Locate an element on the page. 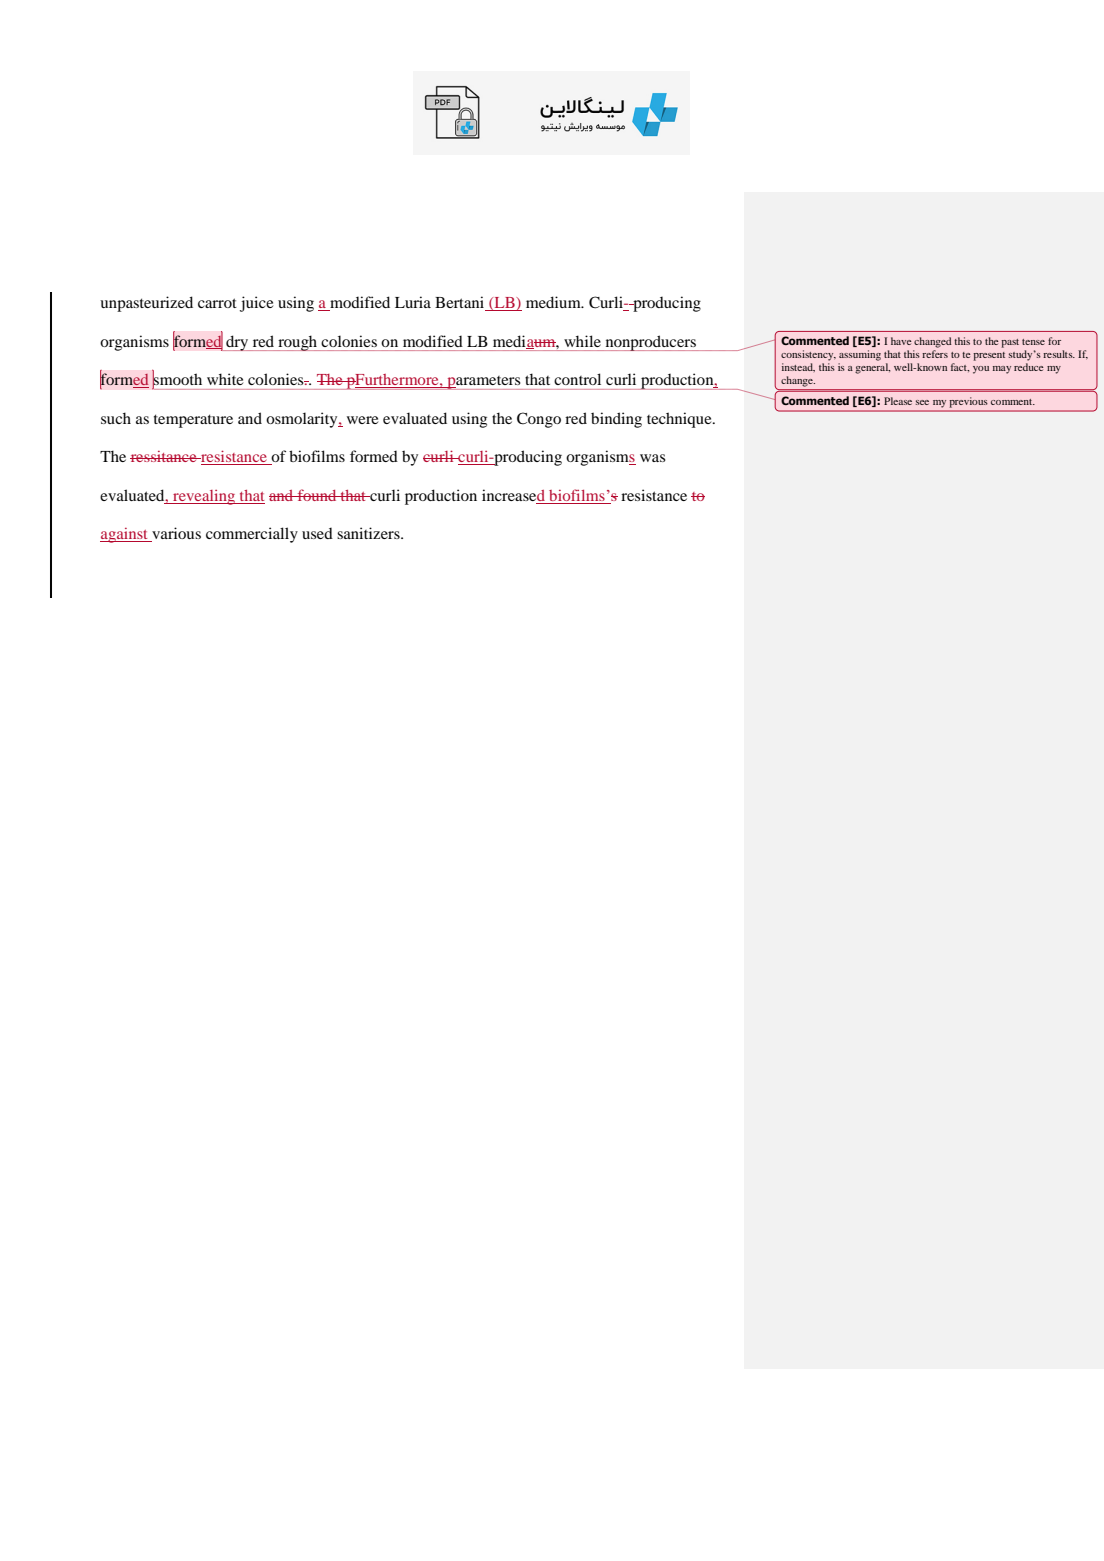 The image size is (1104, 1561). sanitizers is located at coordinates (369, 533).
